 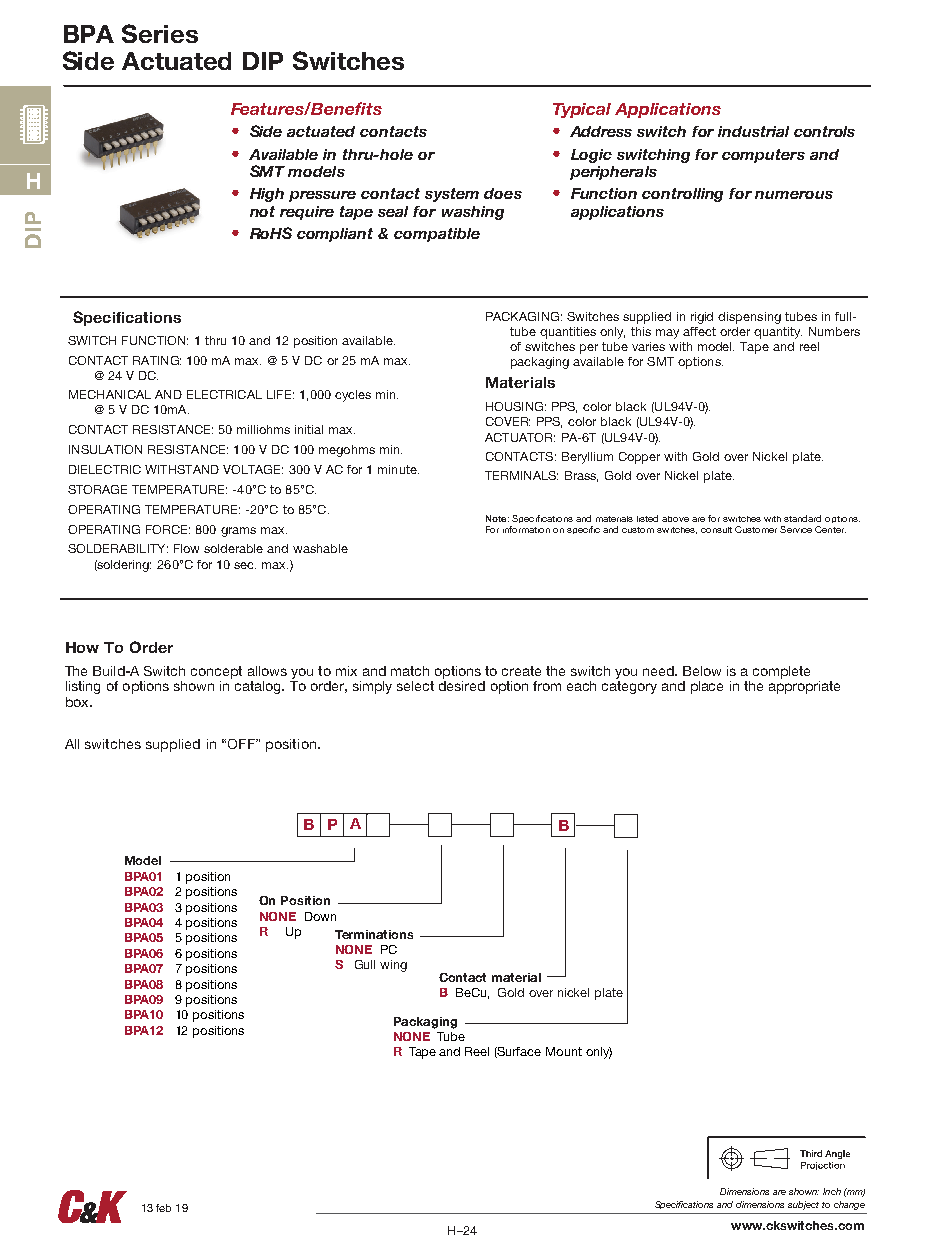 What do you see at coordinates (518, 1052) in the screenshot?
I see `Surface` at bounding box center [518, 1052].
